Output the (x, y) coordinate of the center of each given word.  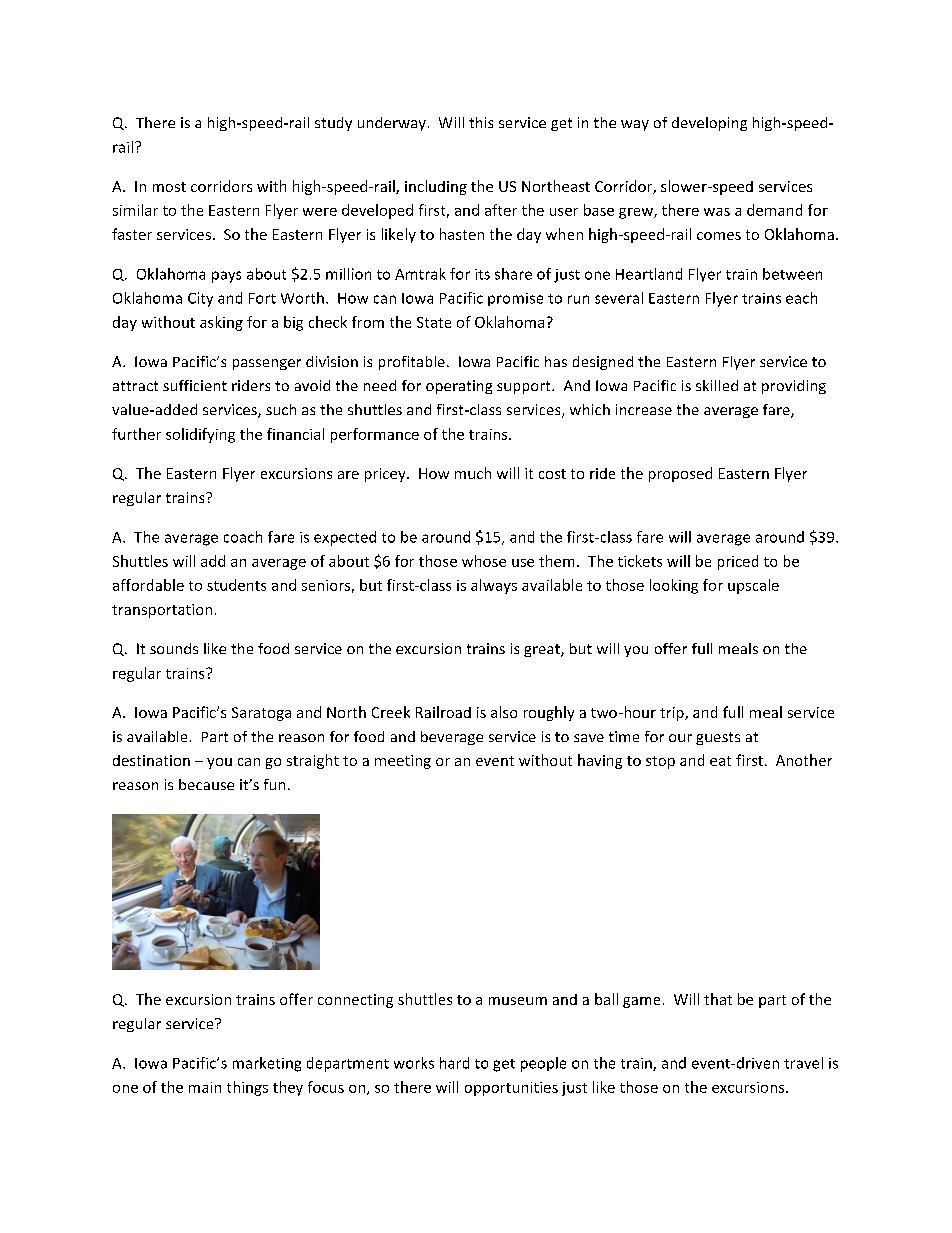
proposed (680, 474)
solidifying (200, 435)
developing (709, 124)
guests (718, 738)
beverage (452, 738)
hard (454, 1063)
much (473, 473)
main (205, 1087)
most (169, 187)
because (206, 784)
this (481, 122)
